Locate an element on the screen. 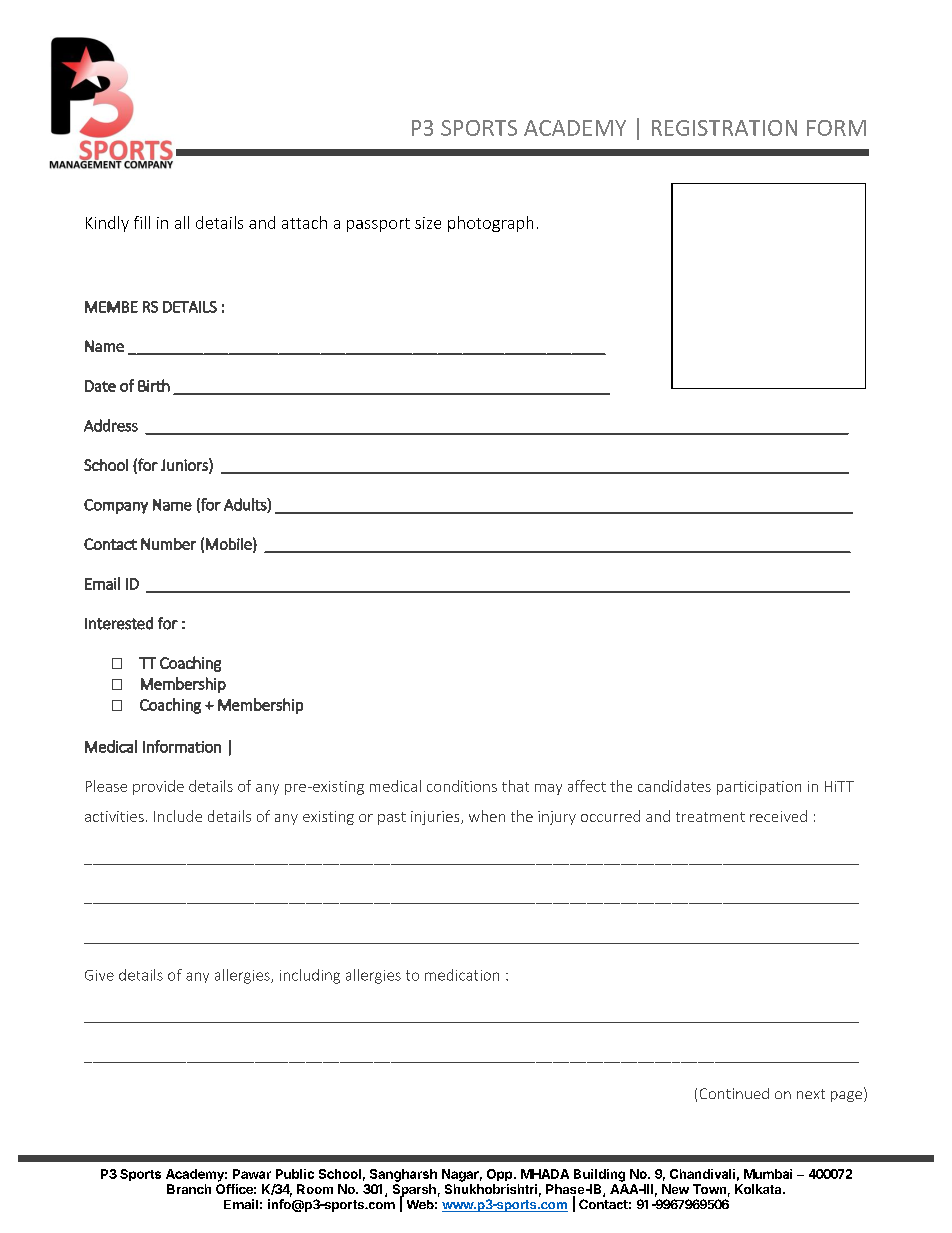 The height and width of the screenshot is (1233, 952). Opp is located at coordinates (501, 1175).
